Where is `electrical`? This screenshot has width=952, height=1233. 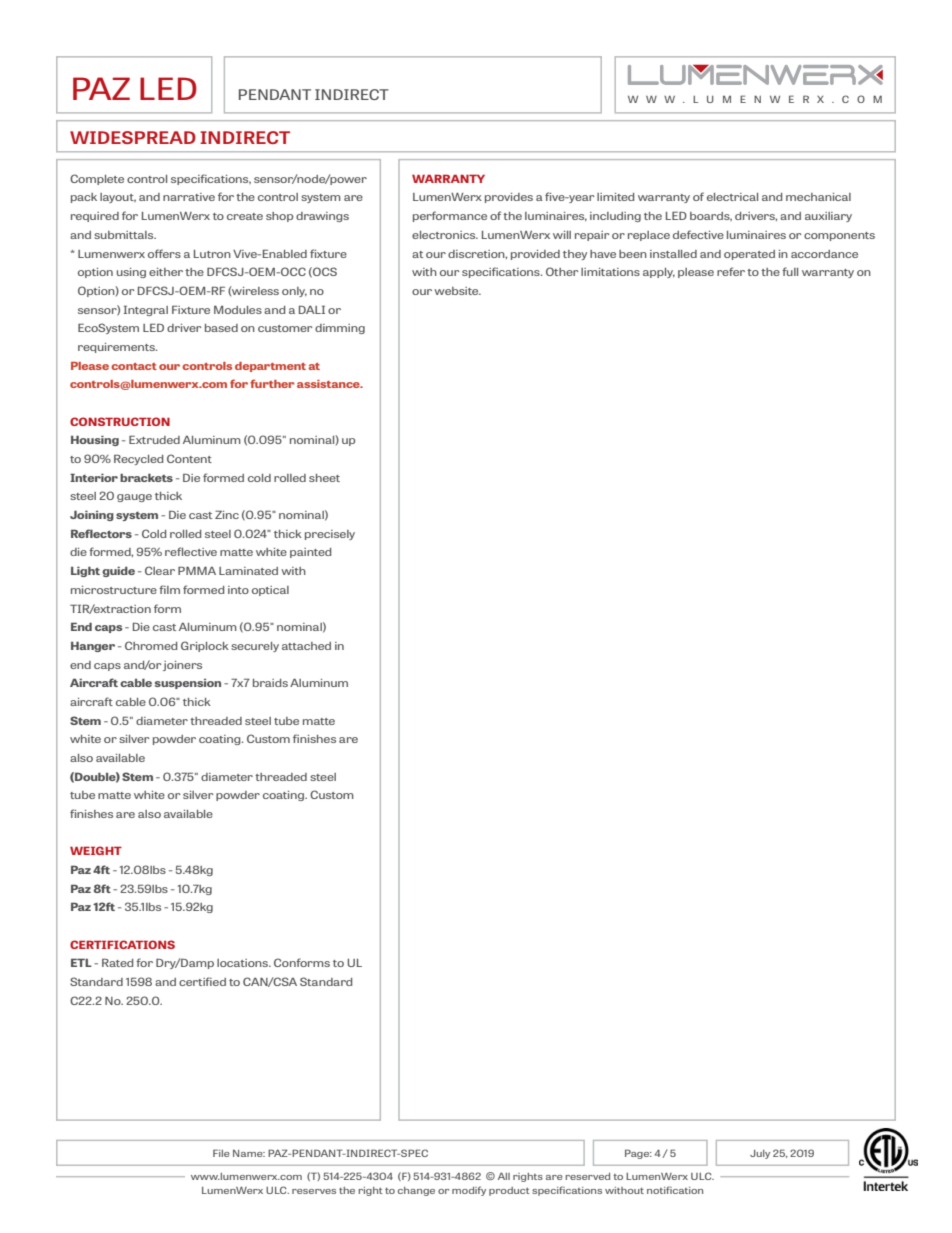
electrical is located at coordinates (732, 197).
